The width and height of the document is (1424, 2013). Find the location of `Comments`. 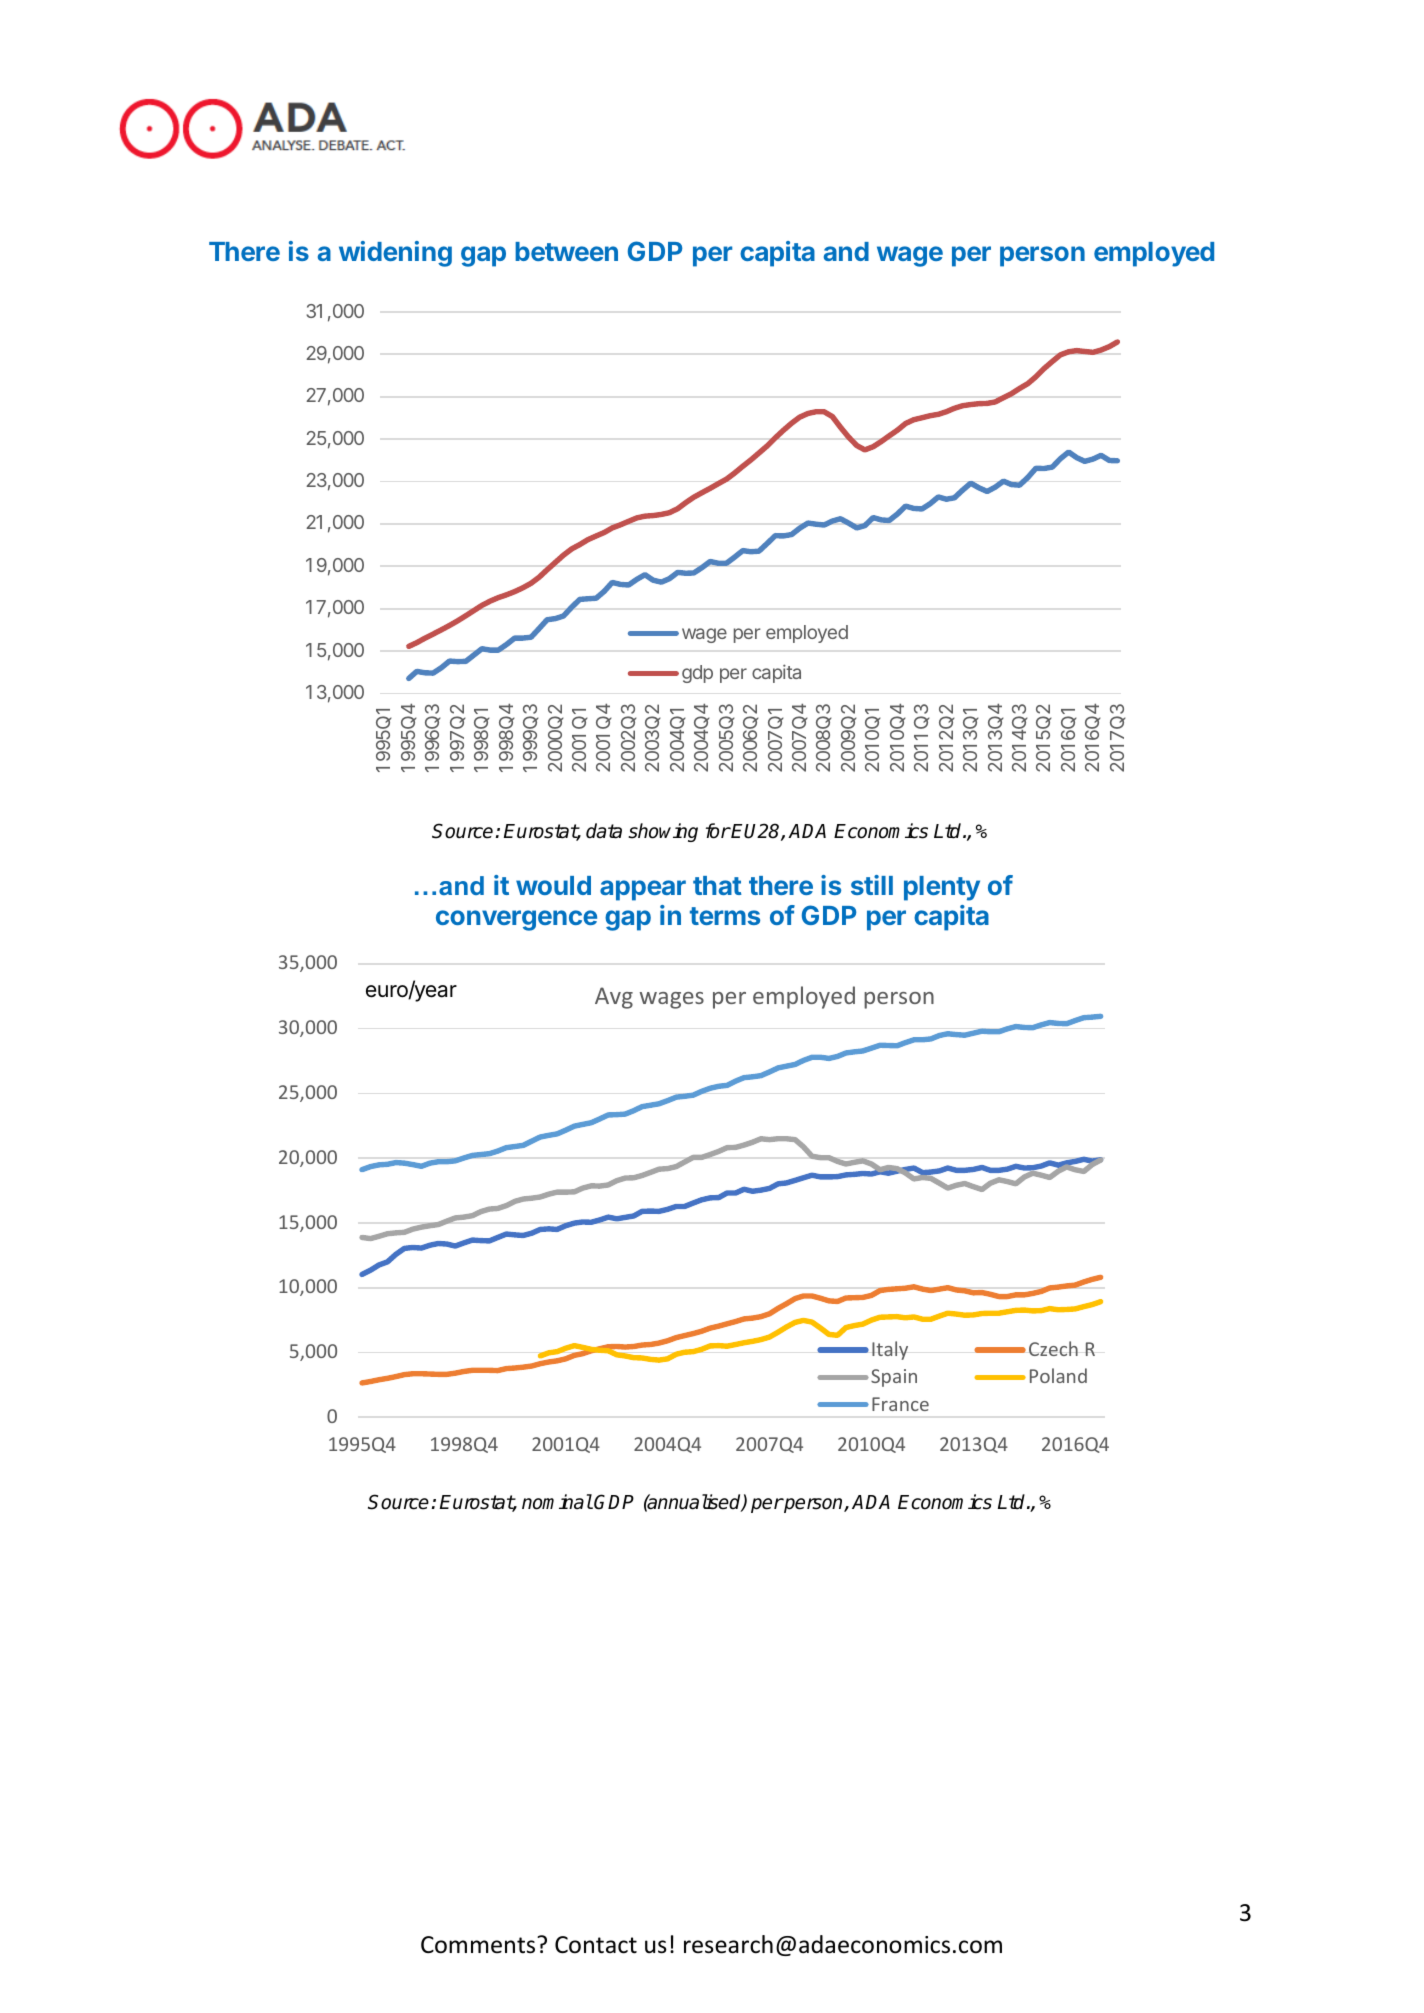

Comments is located at coordinates (479, 1945).
